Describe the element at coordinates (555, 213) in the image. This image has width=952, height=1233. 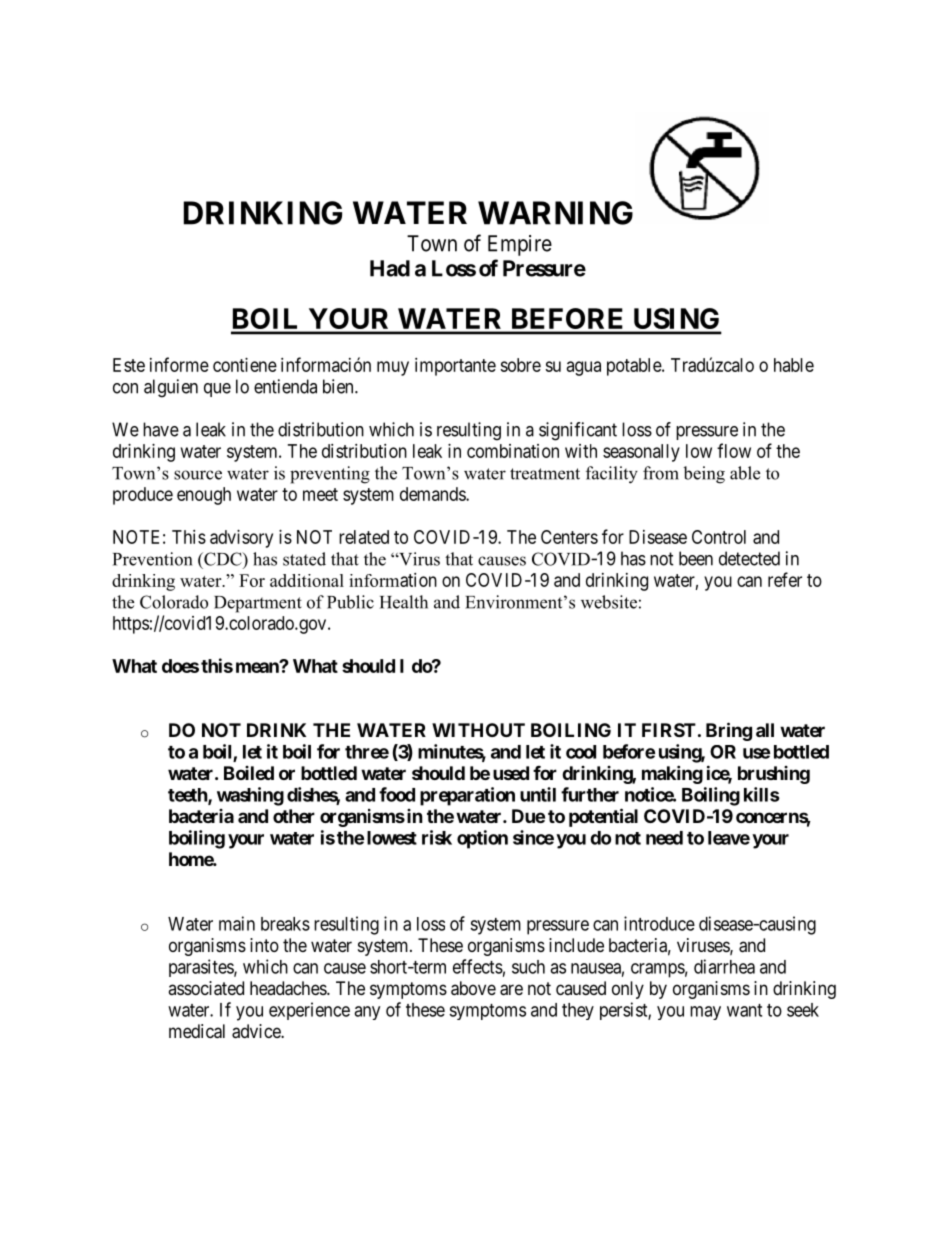
I see `WARNING` at that location.
